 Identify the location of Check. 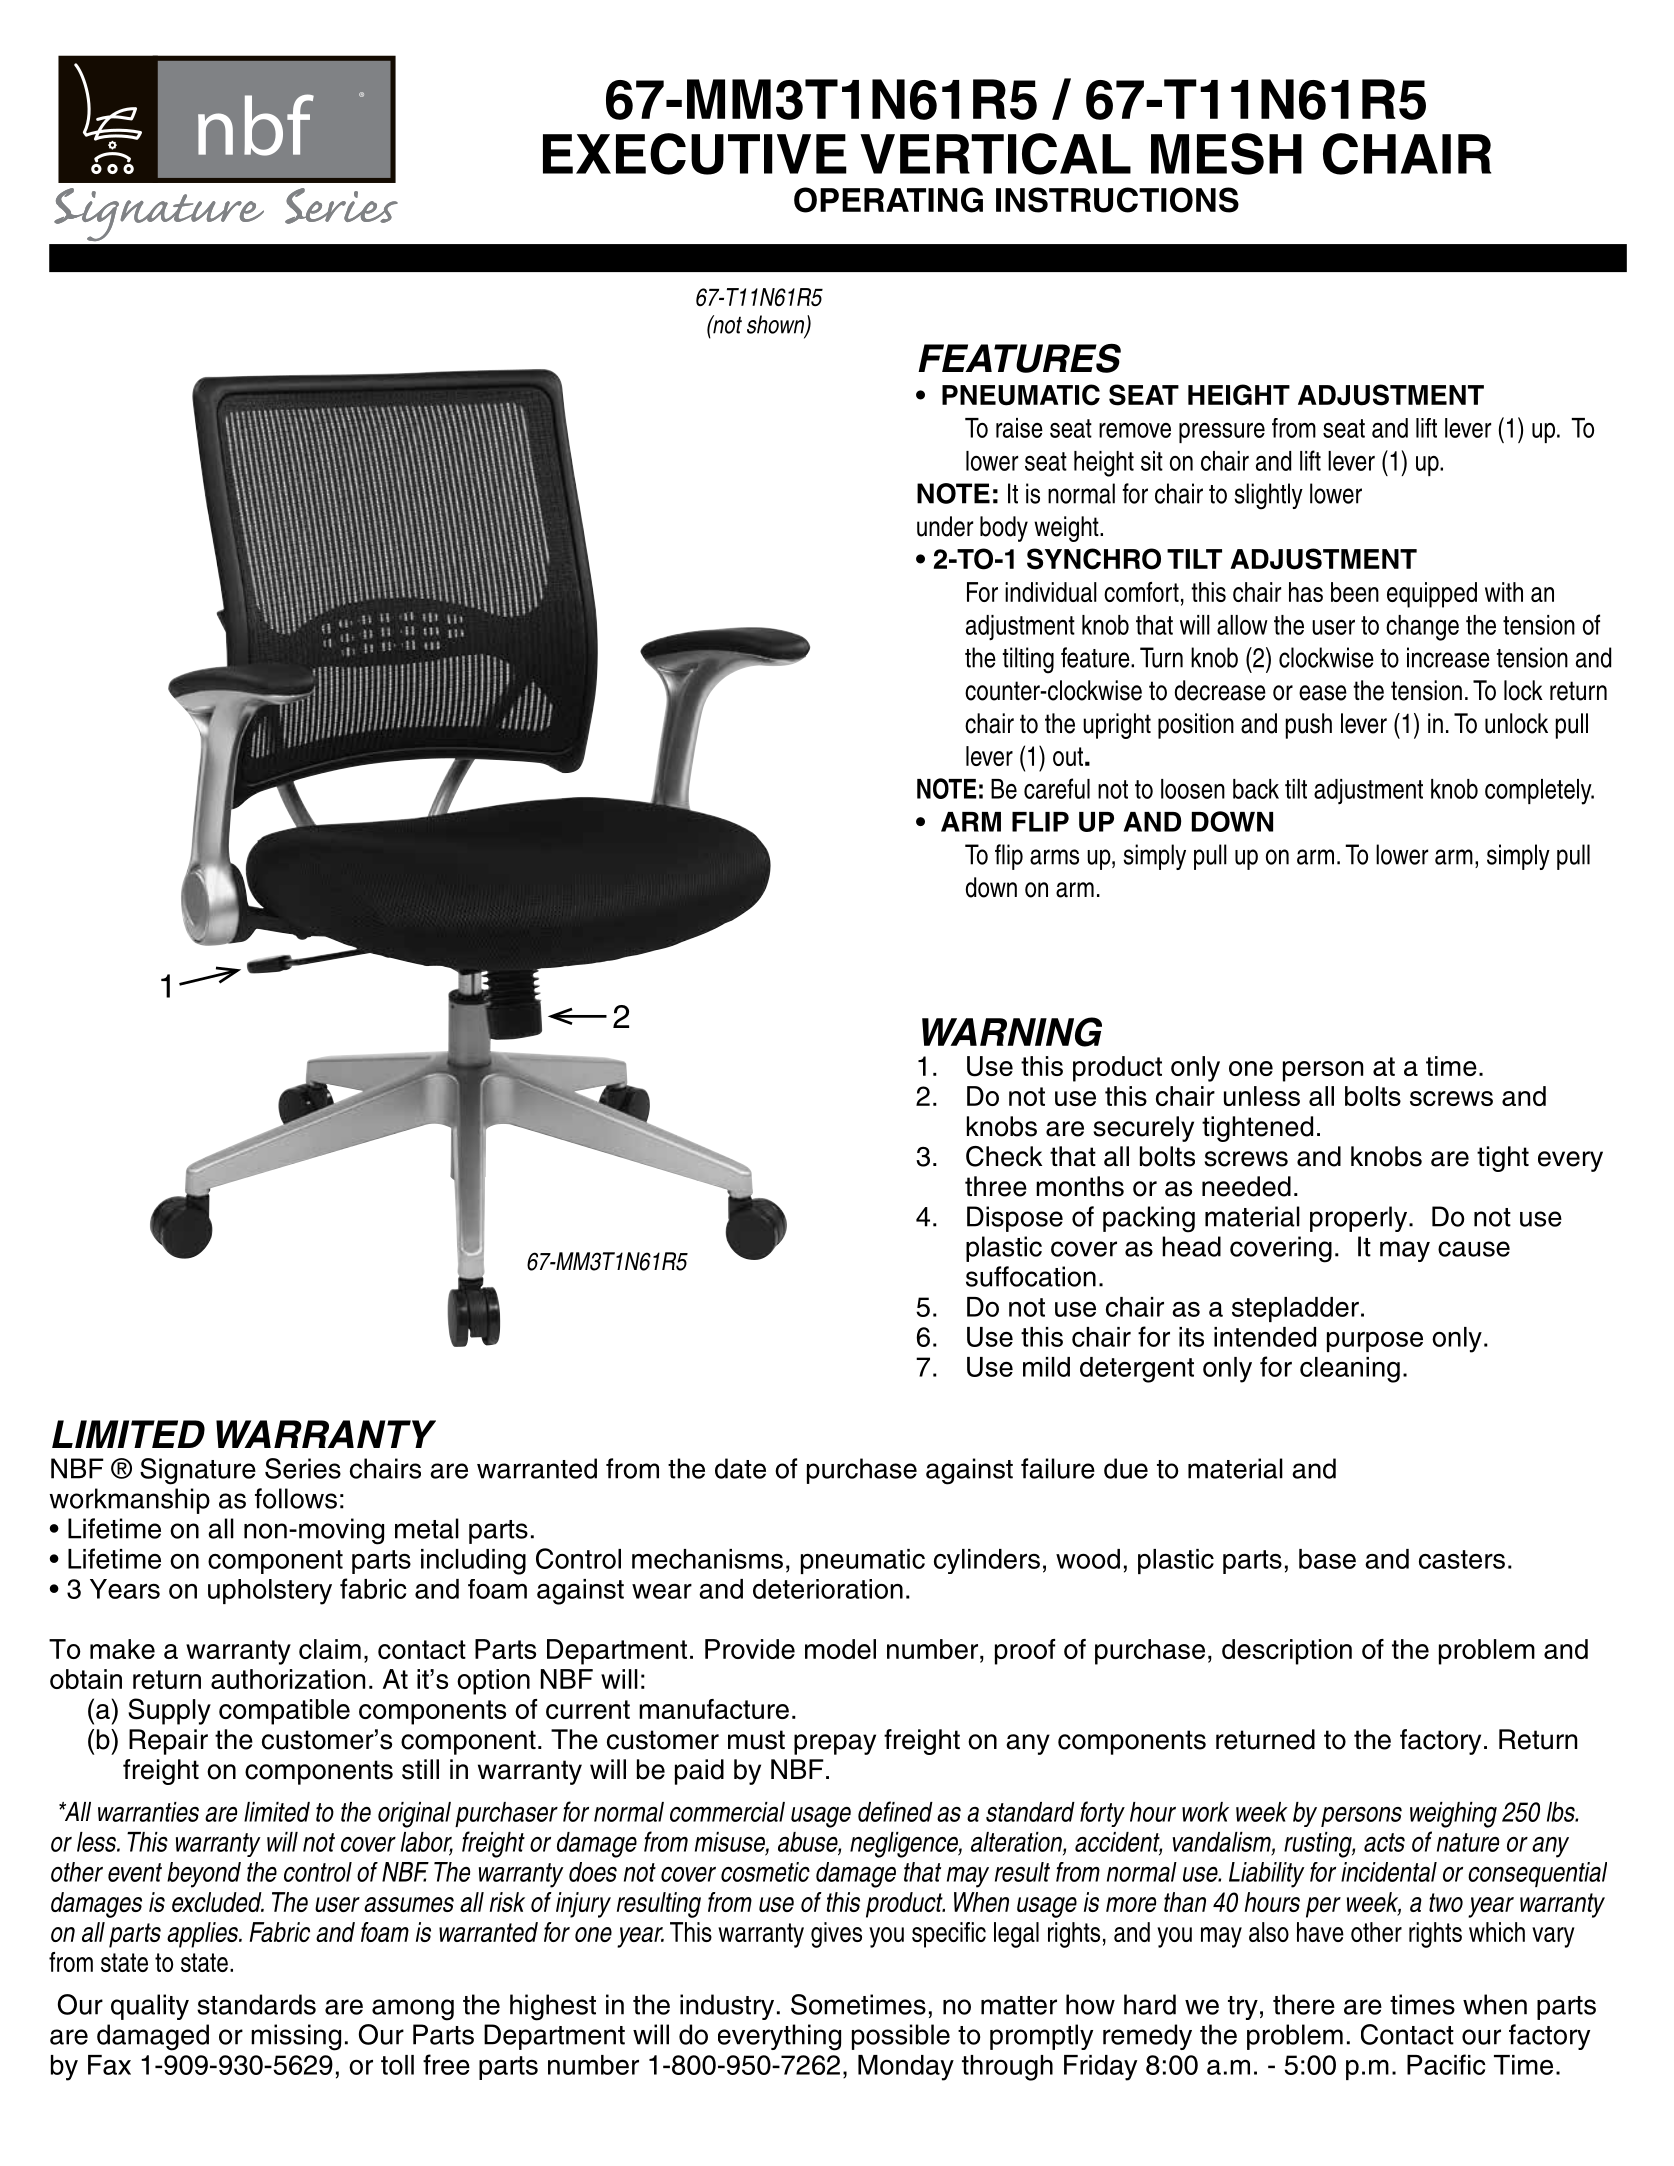
(1004, 1156).
